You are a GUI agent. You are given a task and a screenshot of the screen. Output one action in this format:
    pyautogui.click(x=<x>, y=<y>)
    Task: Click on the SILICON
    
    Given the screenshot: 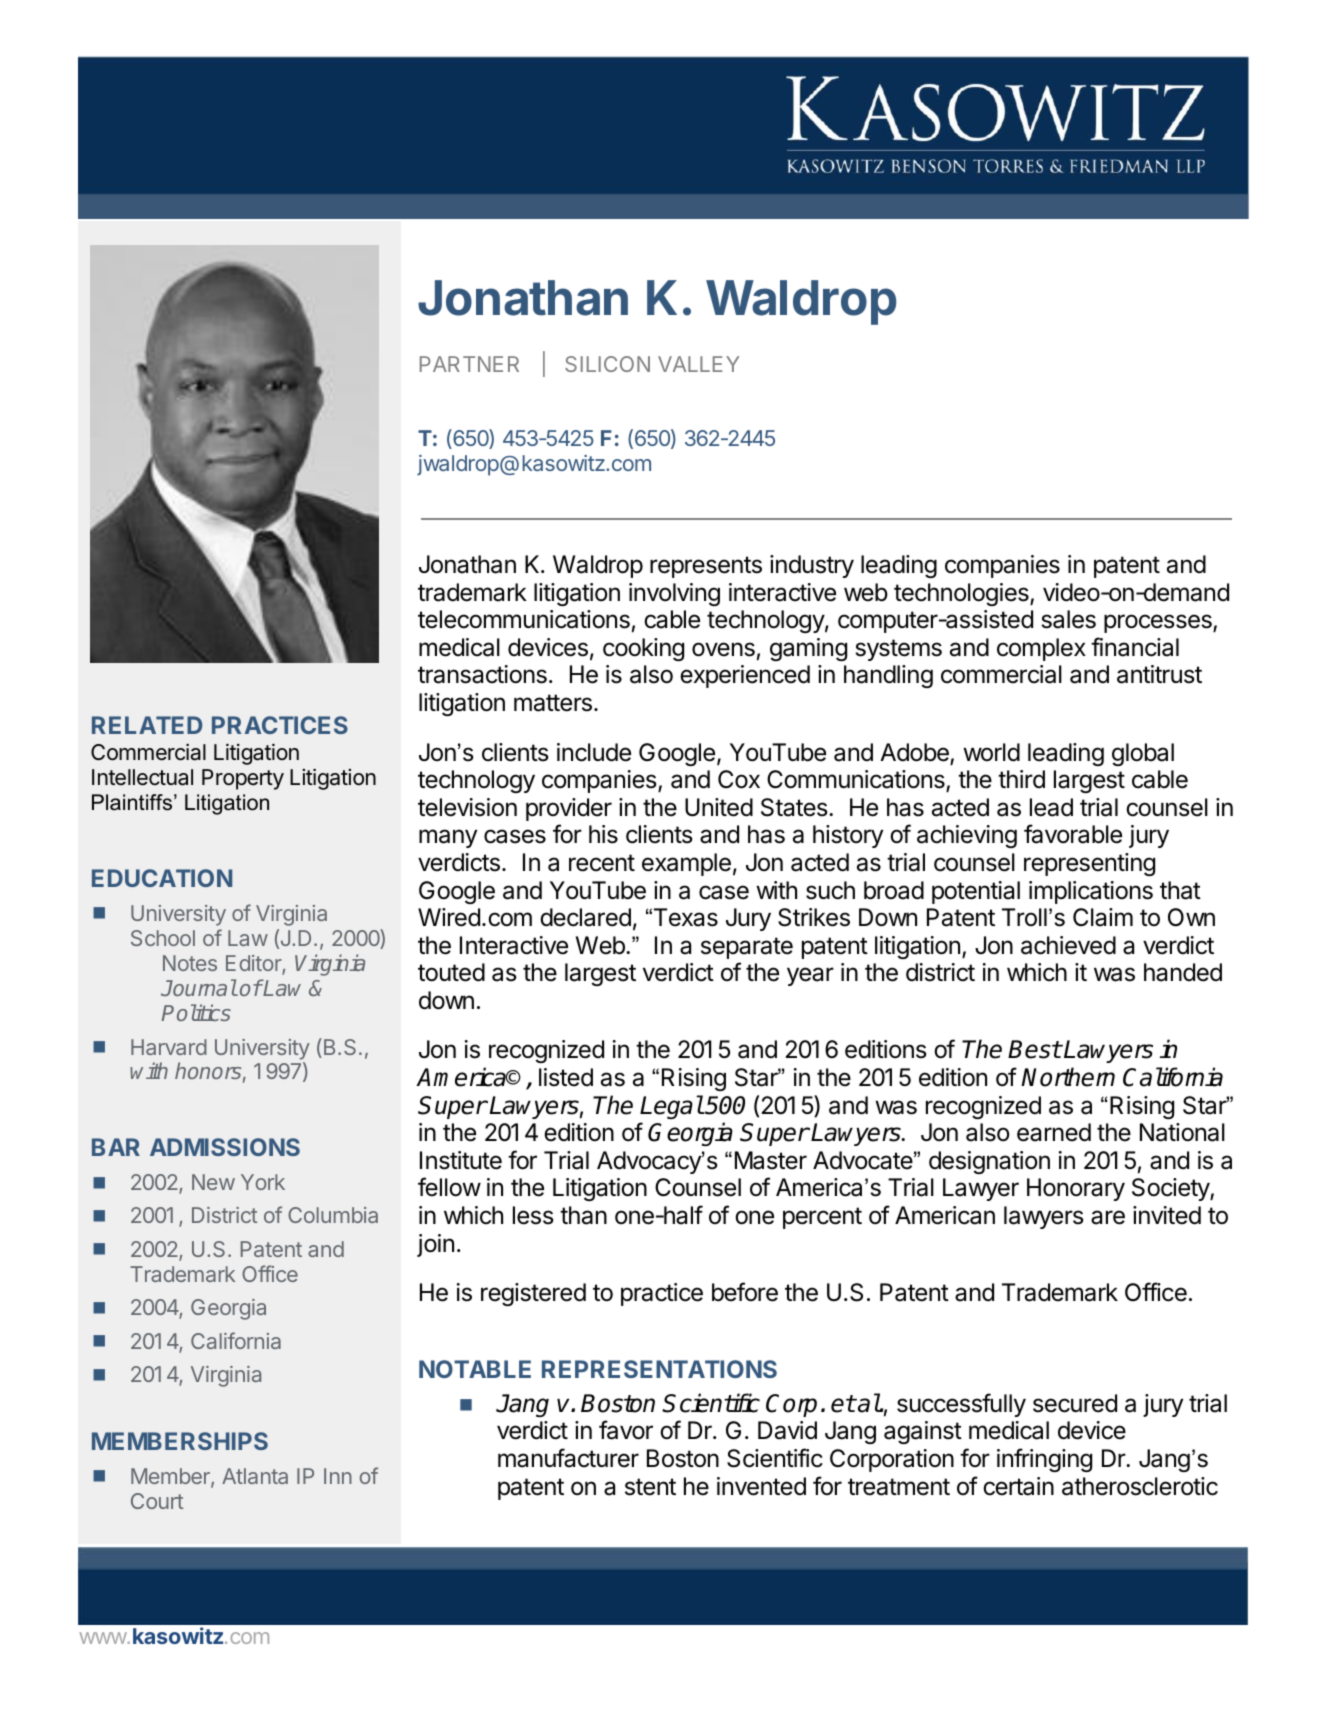 What is the action you would take?
    pyautogui.click(x=607, y=364)
